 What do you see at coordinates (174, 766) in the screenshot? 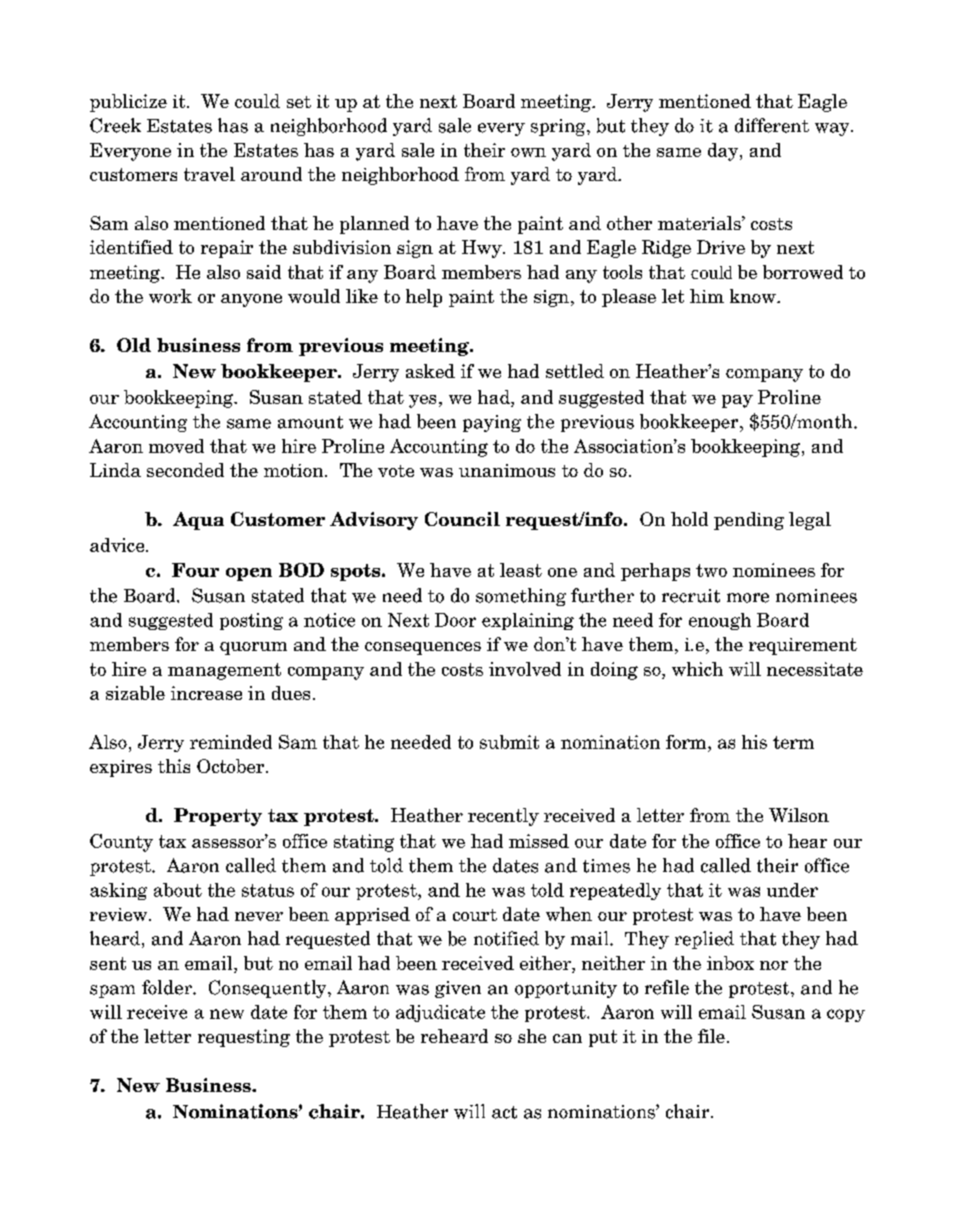
I see `this` at bounding box center [174, 766].
